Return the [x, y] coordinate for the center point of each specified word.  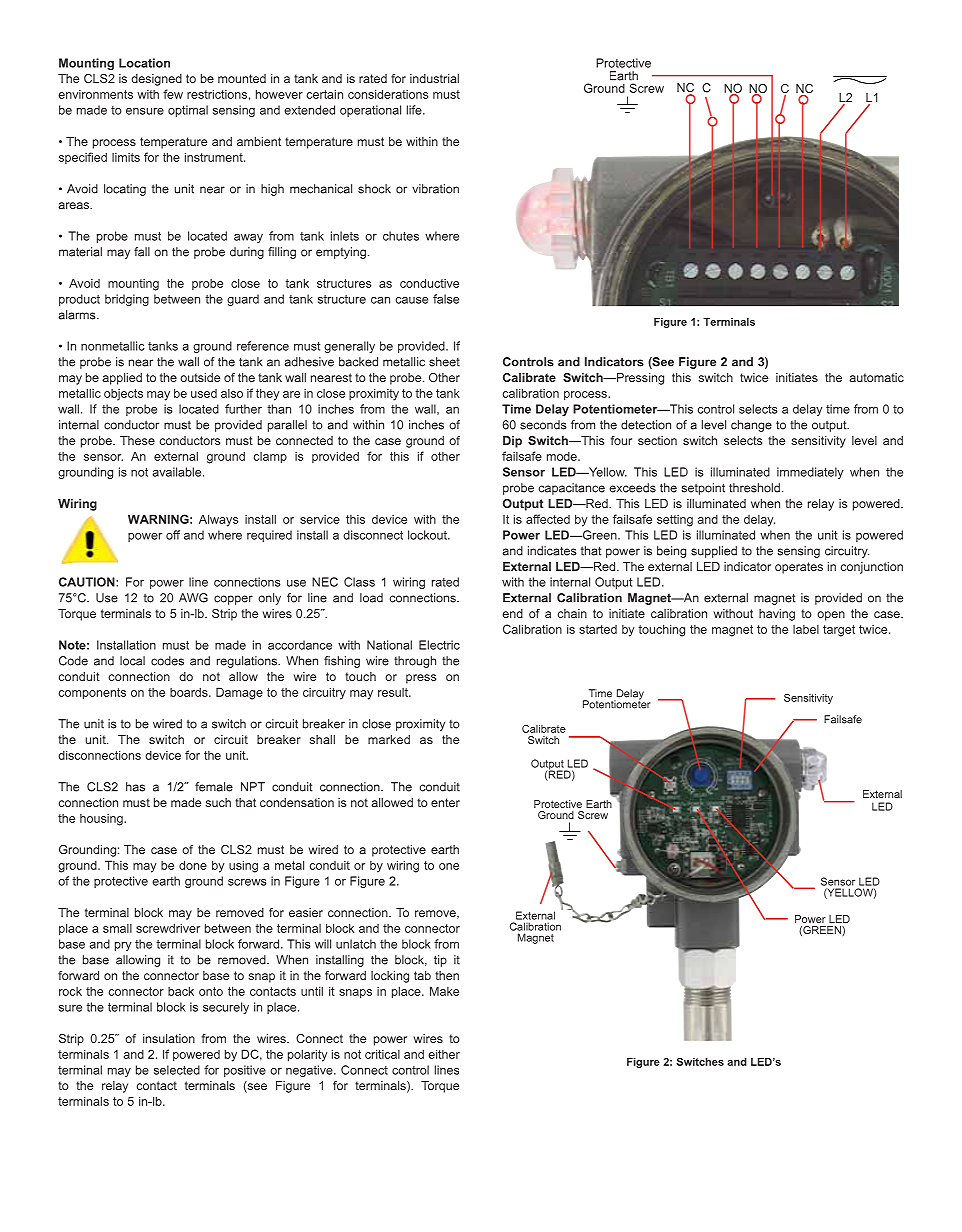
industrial [434, 78]
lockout [428, 535]
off [173, 535]
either [444, 1054]
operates [799, 568]
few [173, 94]
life [415, 110]
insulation [169, 1038]
